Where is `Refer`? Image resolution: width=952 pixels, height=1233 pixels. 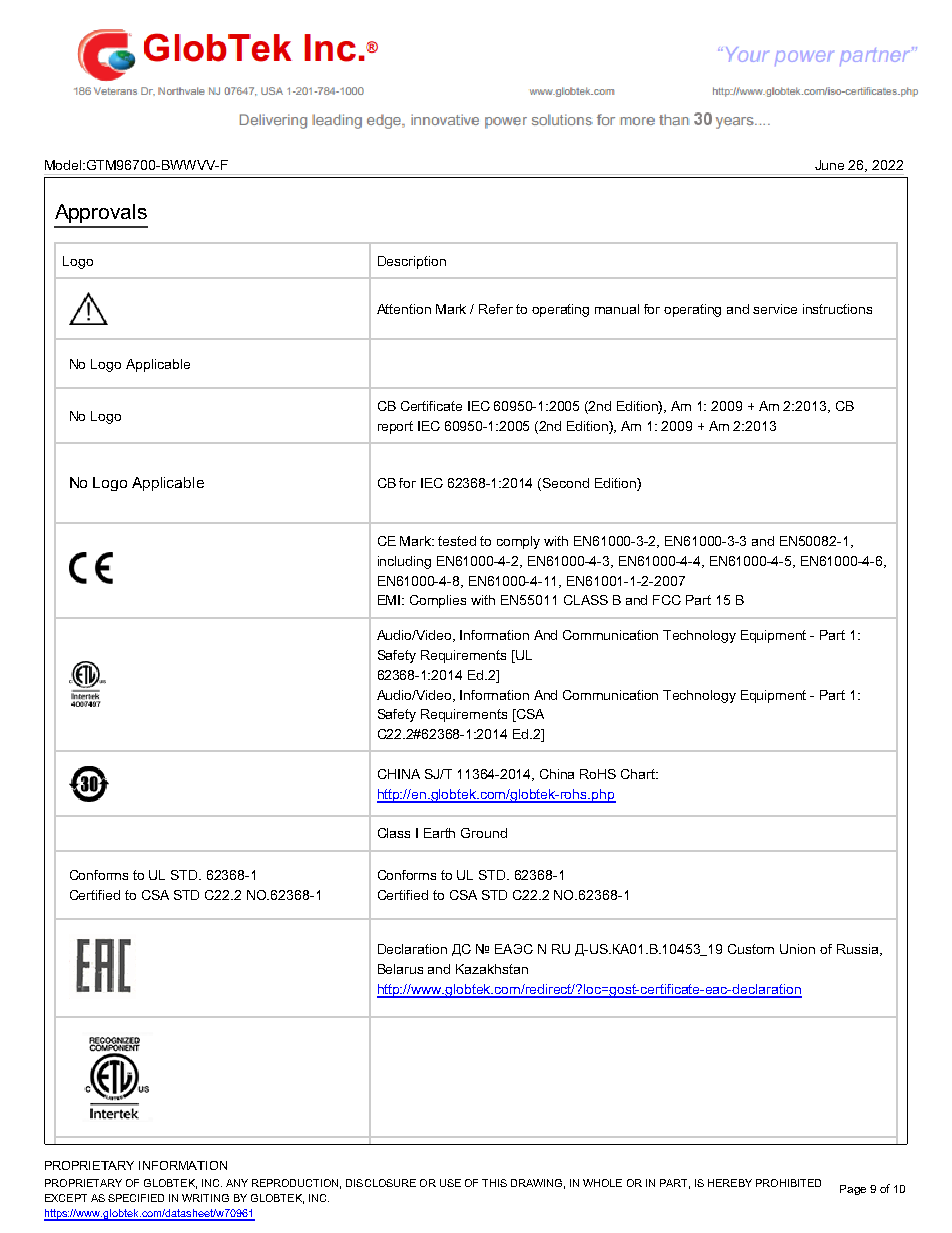
Refer is located at coordinates (496, 309).
